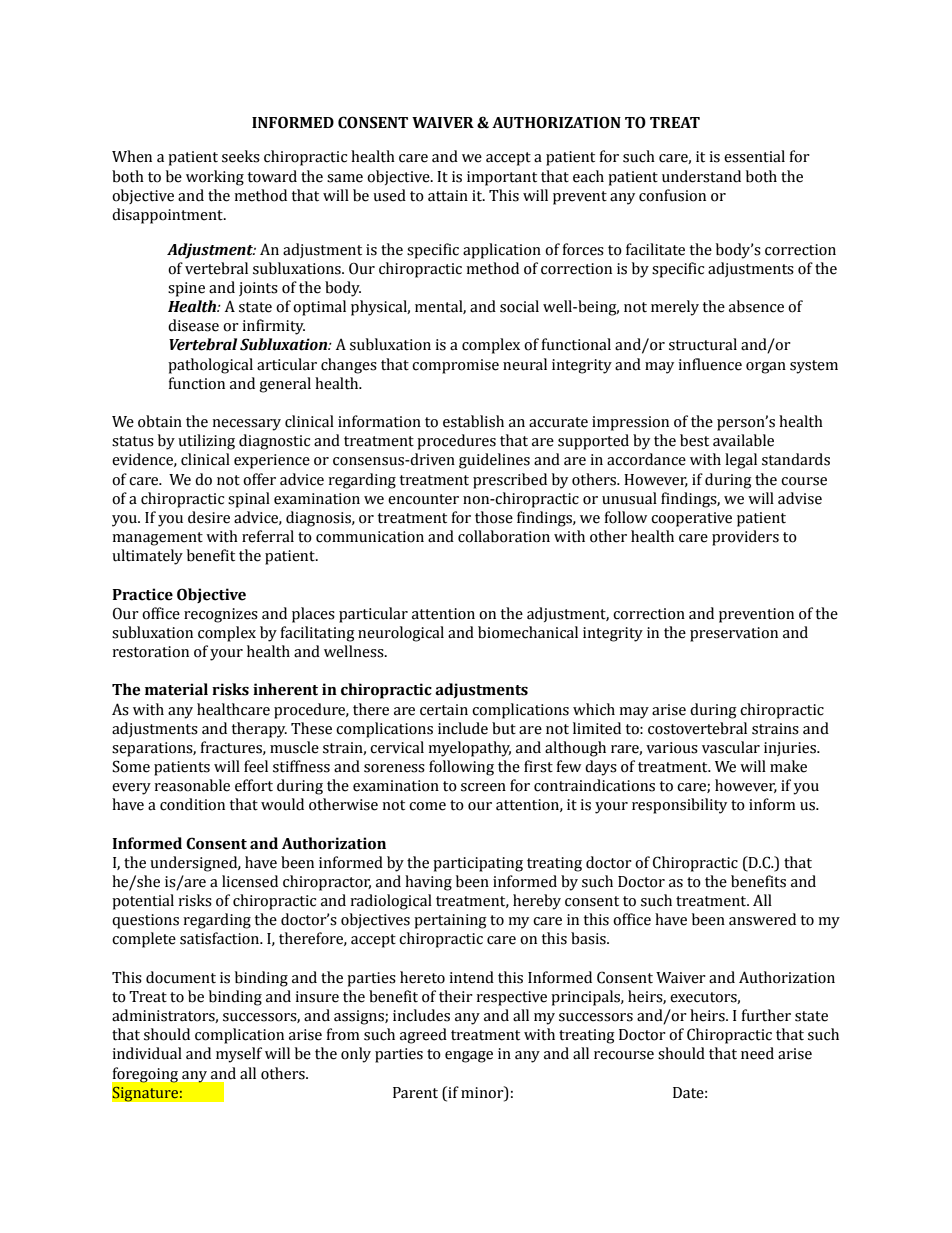  I want to click on engage, so click(469, 1057).
